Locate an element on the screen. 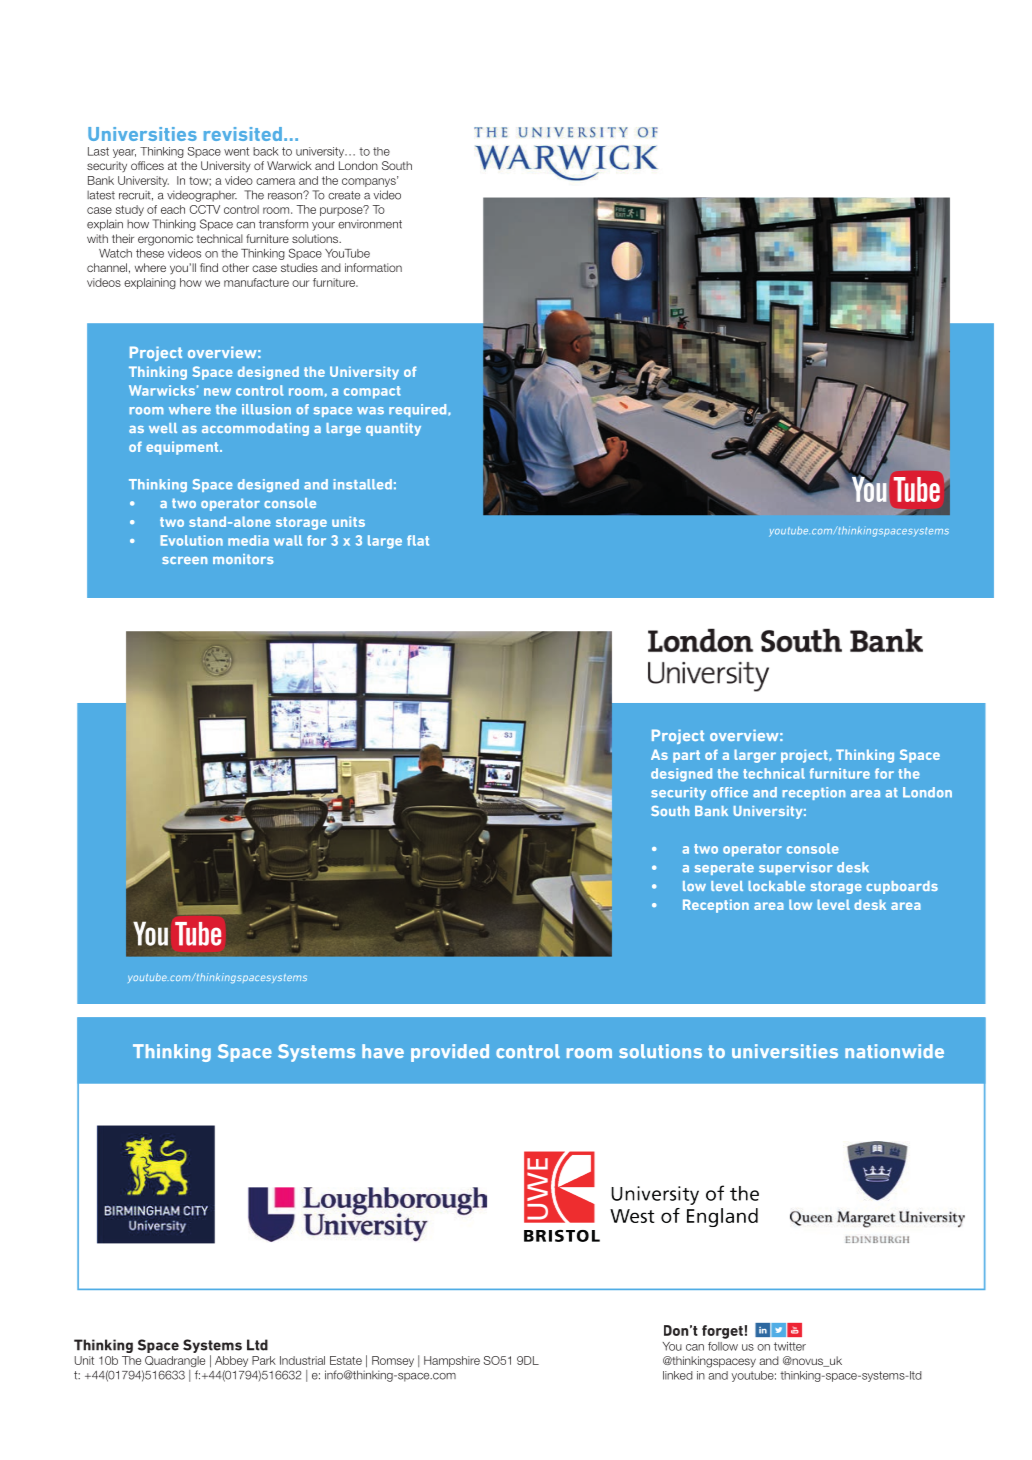 Image resolution: width=1032 pixels, height=1460 pixels. went is located at coordinates (236, 151).
